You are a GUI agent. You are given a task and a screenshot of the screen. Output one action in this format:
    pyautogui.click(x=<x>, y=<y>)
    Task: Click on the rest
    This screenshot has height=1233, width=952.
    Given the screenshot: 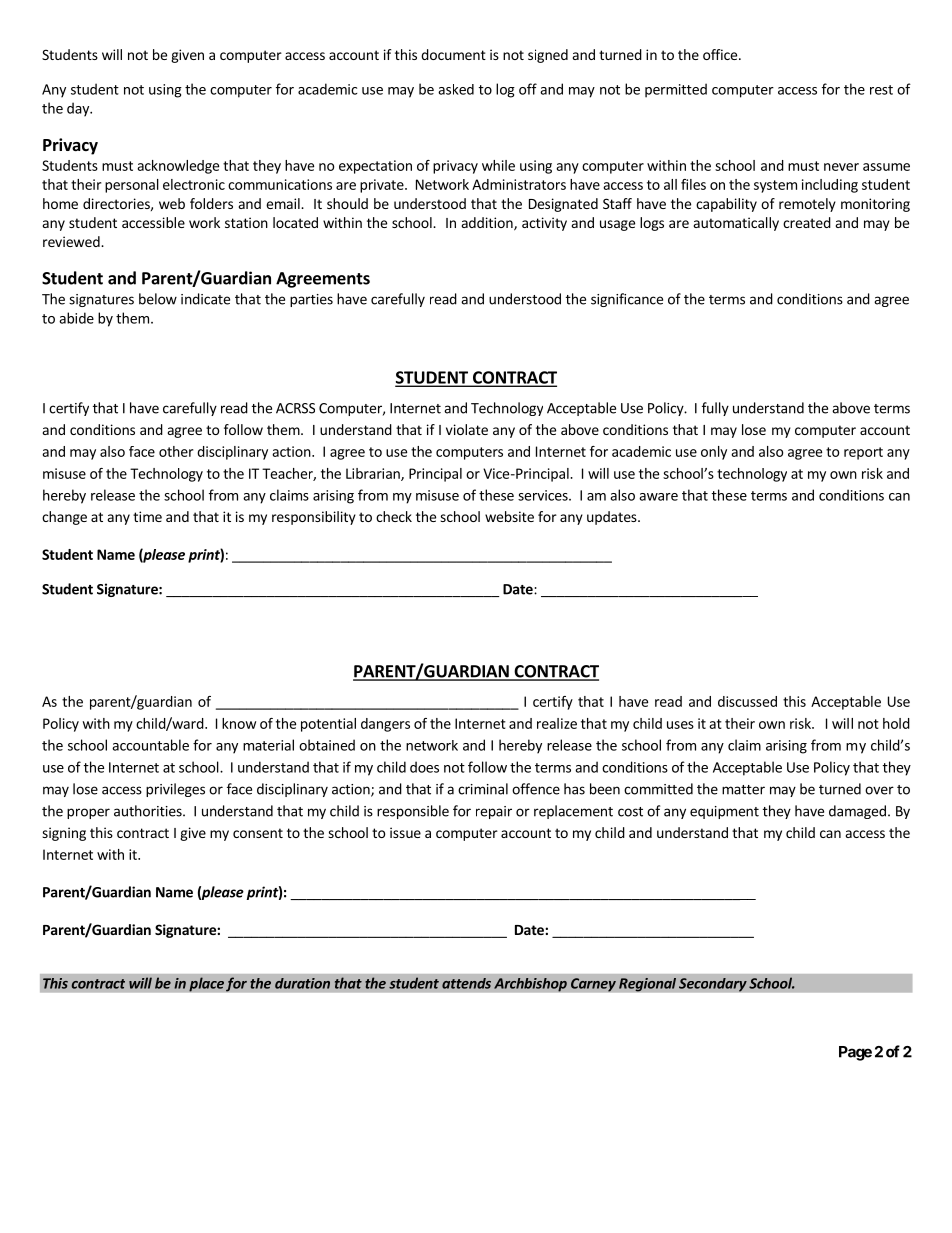 What is the action you would take?
    pyautogui.click(x=881, y=90)
